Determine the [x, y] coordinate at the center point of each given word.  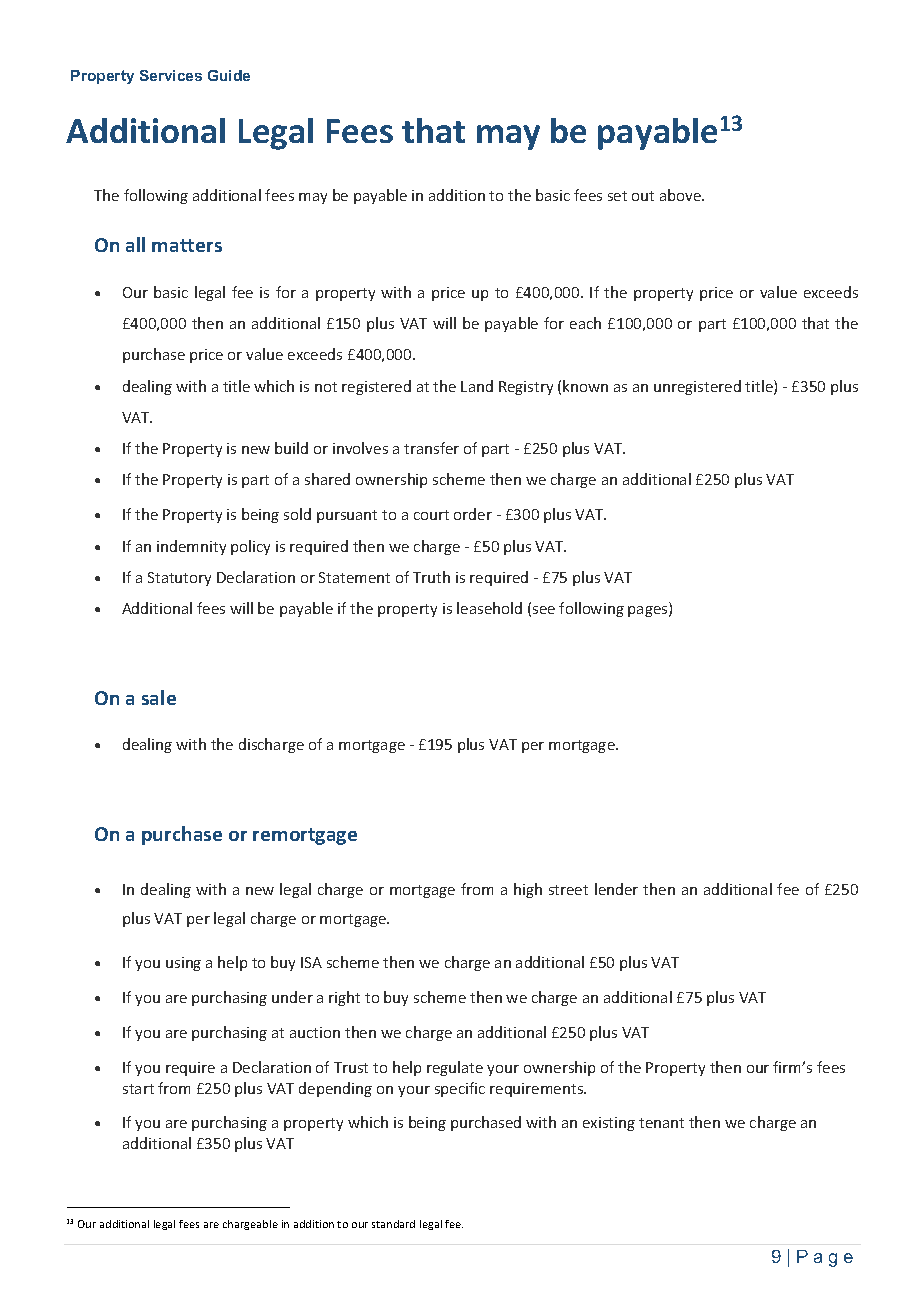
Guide [229, 75]
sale [159, 697]
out [643, 196]
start [138, 1089]
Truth [431, 577]
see [544, 610]
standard [393, 1224]
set [617, 196]
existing [609, 1124]
